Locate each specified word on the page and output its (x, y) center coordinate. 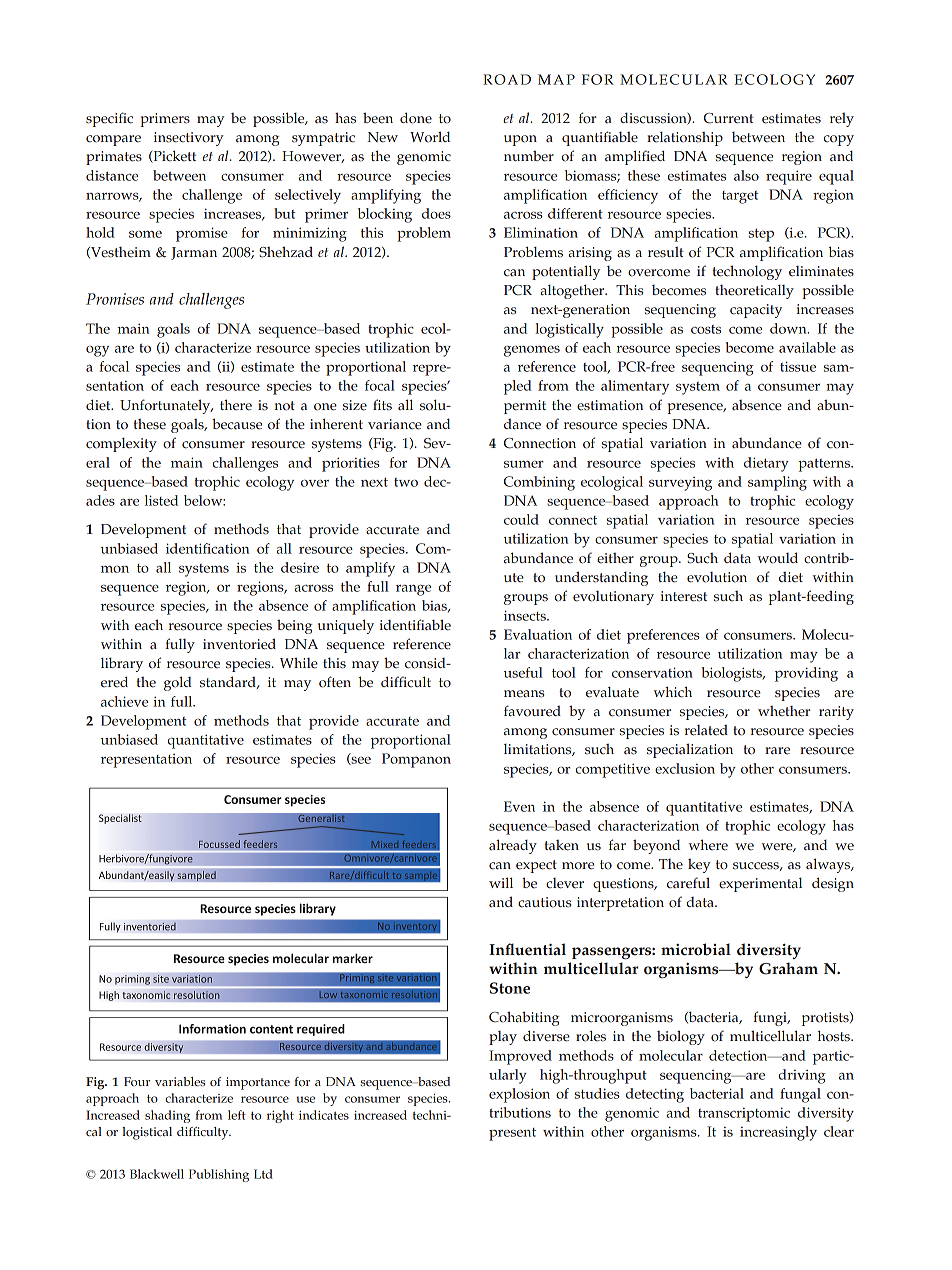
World (430, 137)
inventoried (239, 644)
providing (806, 674)
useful (523, 672)
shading (167, 1116)
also (746, 175)
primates (114, 158)
